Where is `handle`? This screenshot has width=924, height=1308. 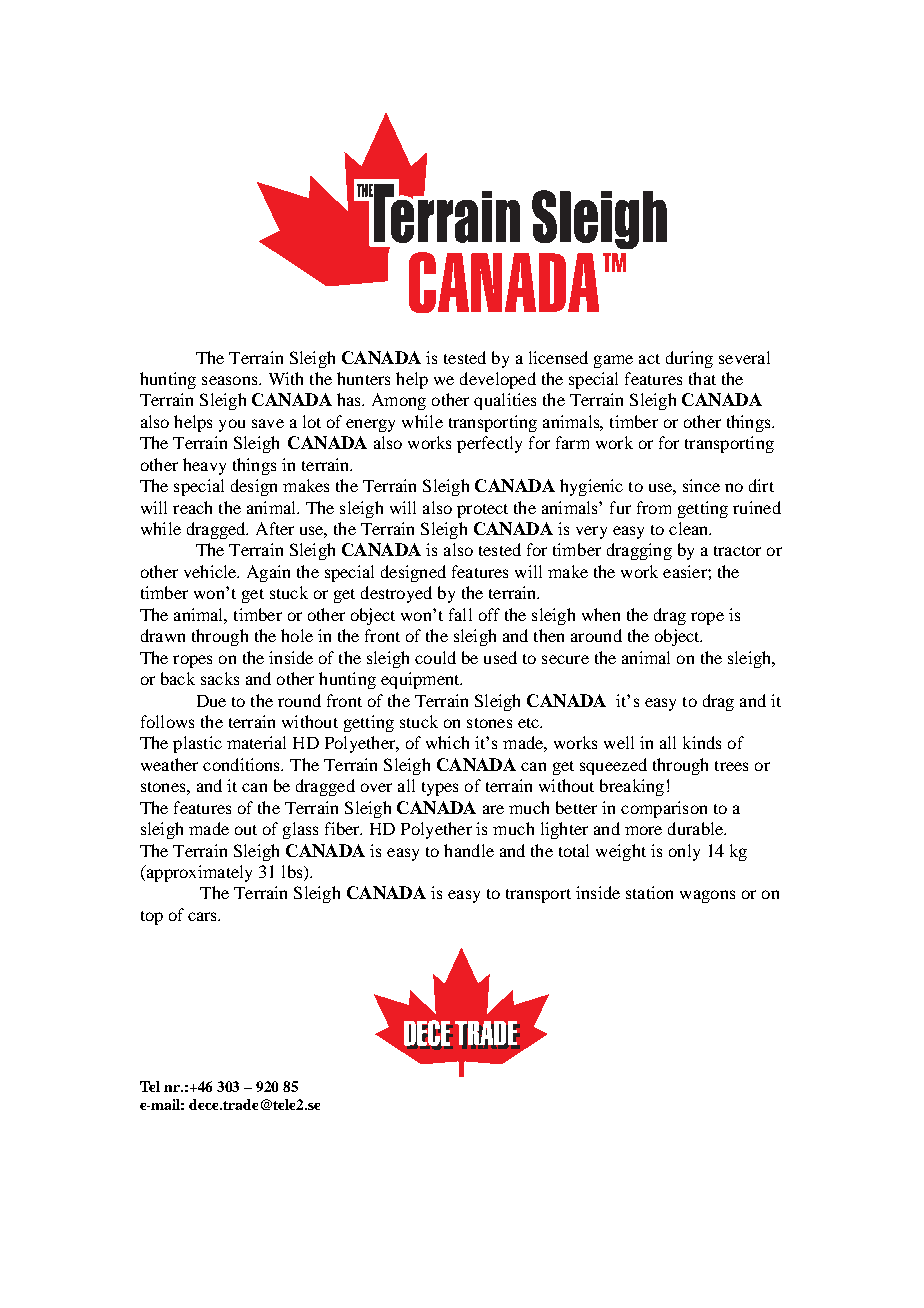 handle is located at coordinates (469, 850).
